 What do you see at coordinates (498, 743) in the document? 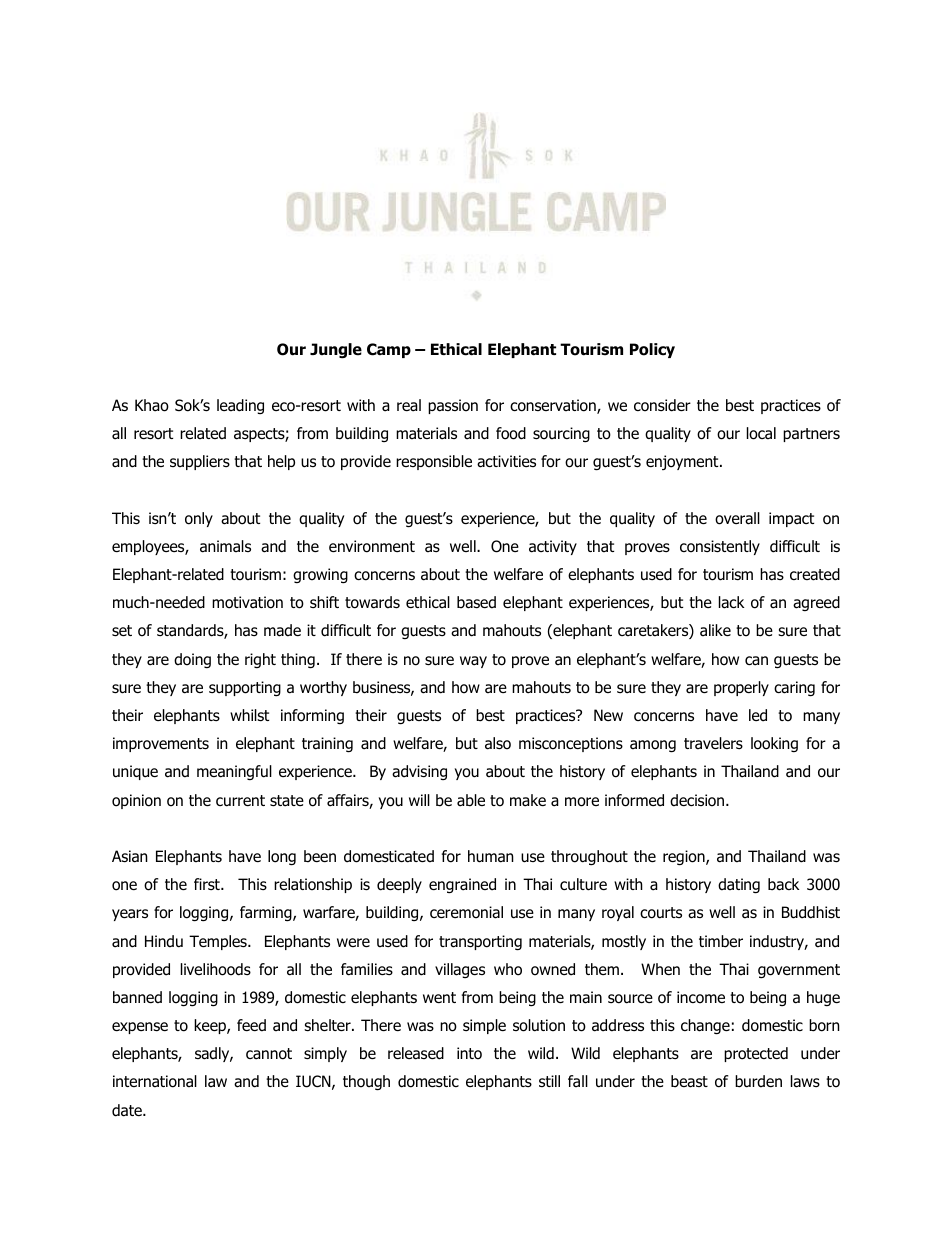
I see `also` at bounding box center [498, 743].
